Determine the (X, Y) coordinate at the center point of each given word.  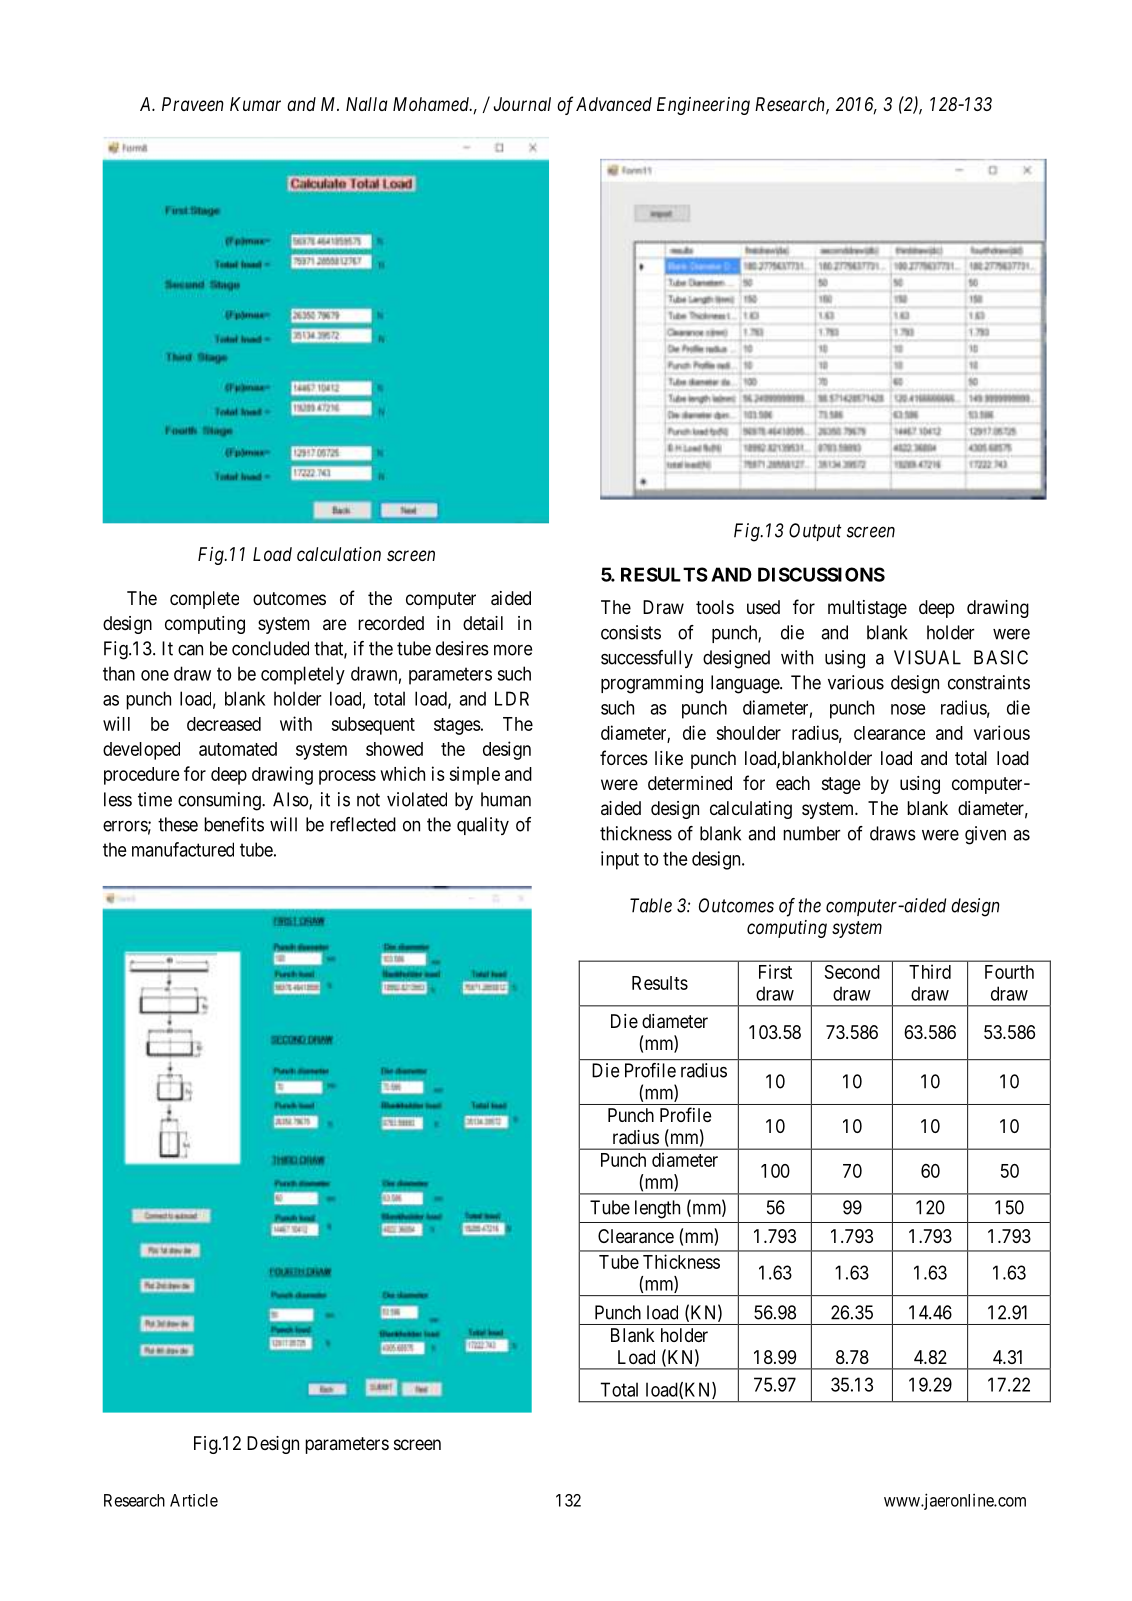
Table (651, 905)
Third (930, 971)
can (190, 650)
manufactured (183, 849)
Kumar (255, 104)
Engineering (703, 106)
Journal (522, 104)
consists (631, 632)
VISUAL (927, 657)
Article (194, 1500)
